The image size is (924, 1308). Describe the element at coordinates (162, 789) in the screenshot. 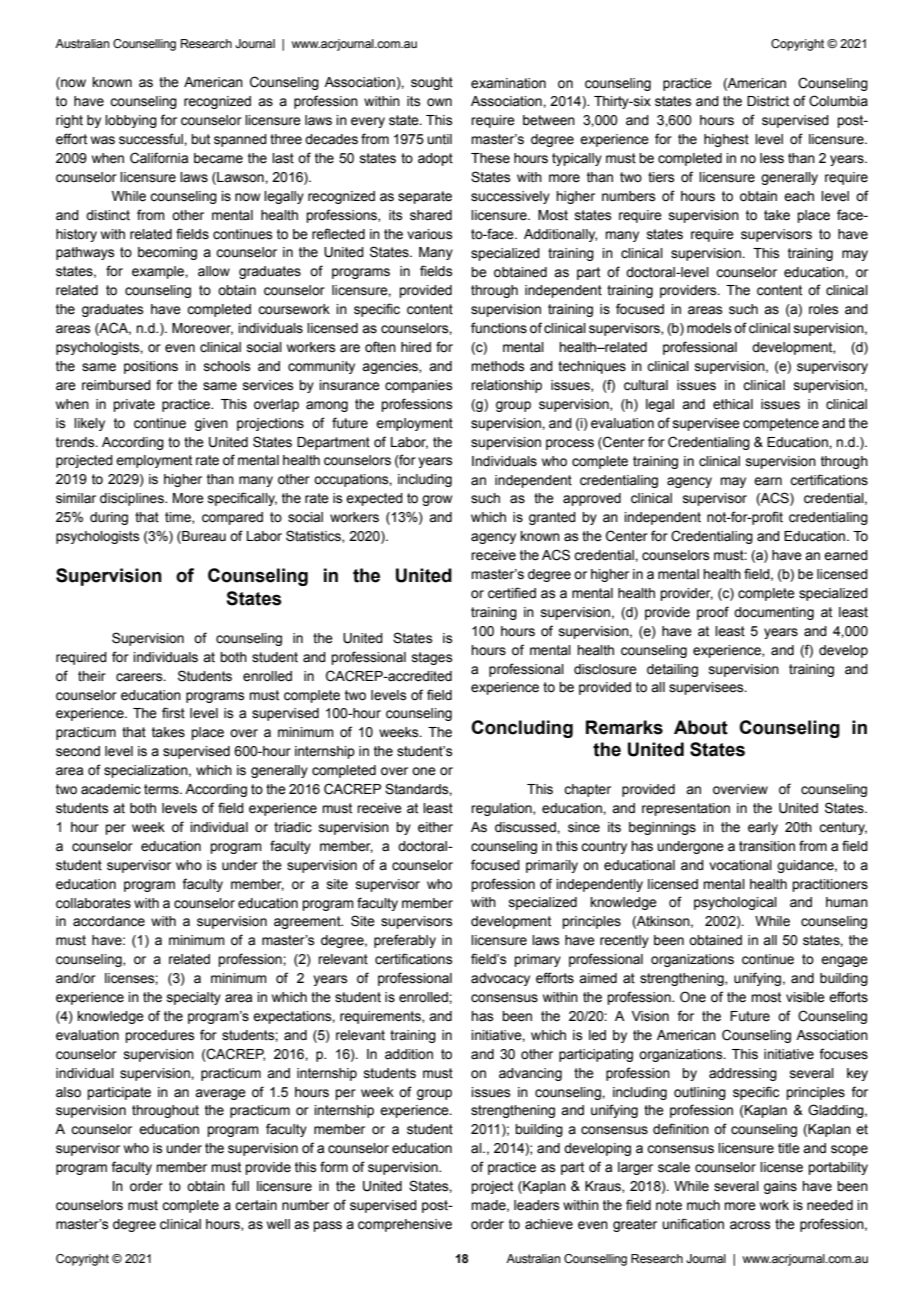

I see `terms` at that location.
